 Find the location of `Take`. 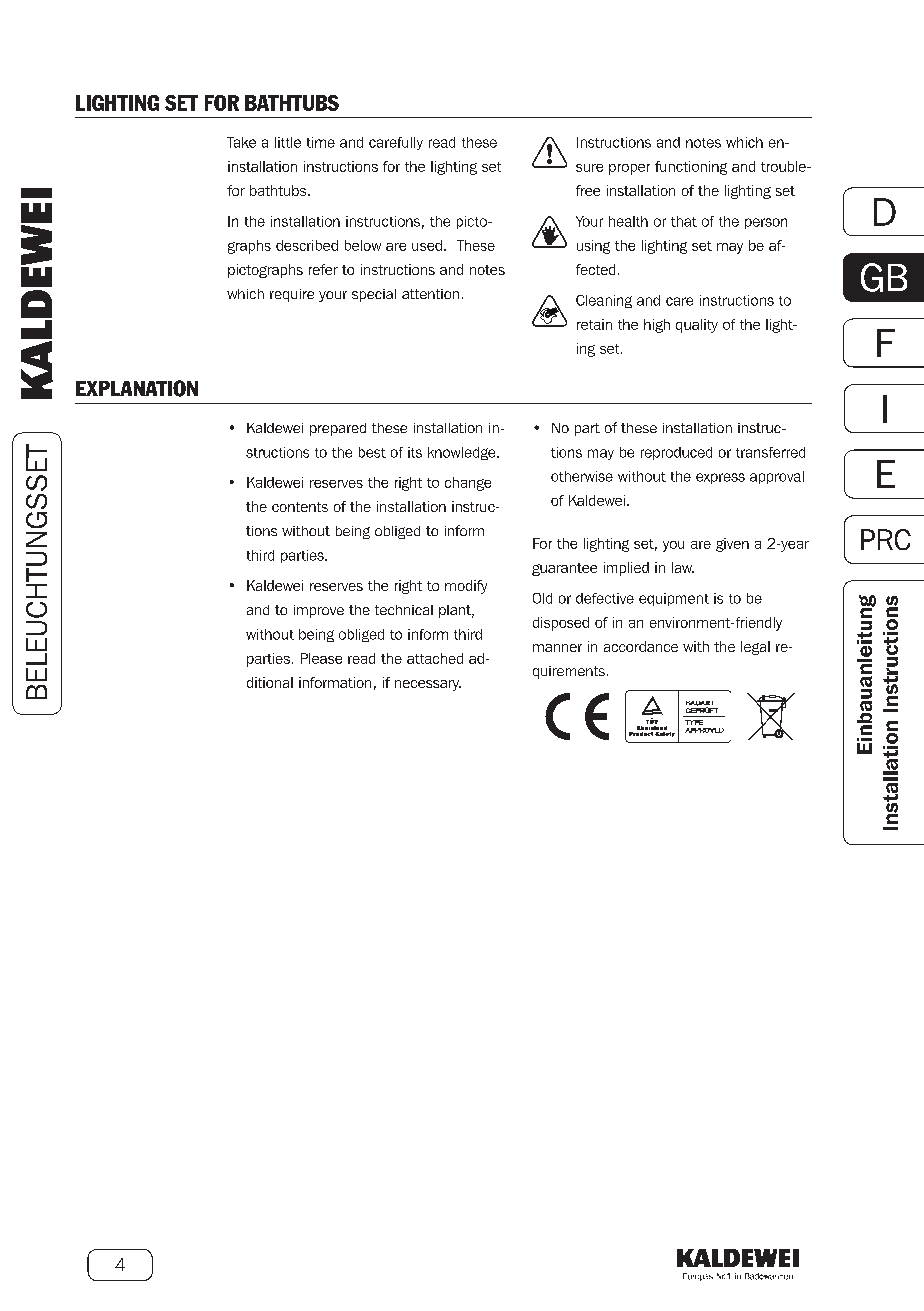

Take is located at coordinates (241, 142).
